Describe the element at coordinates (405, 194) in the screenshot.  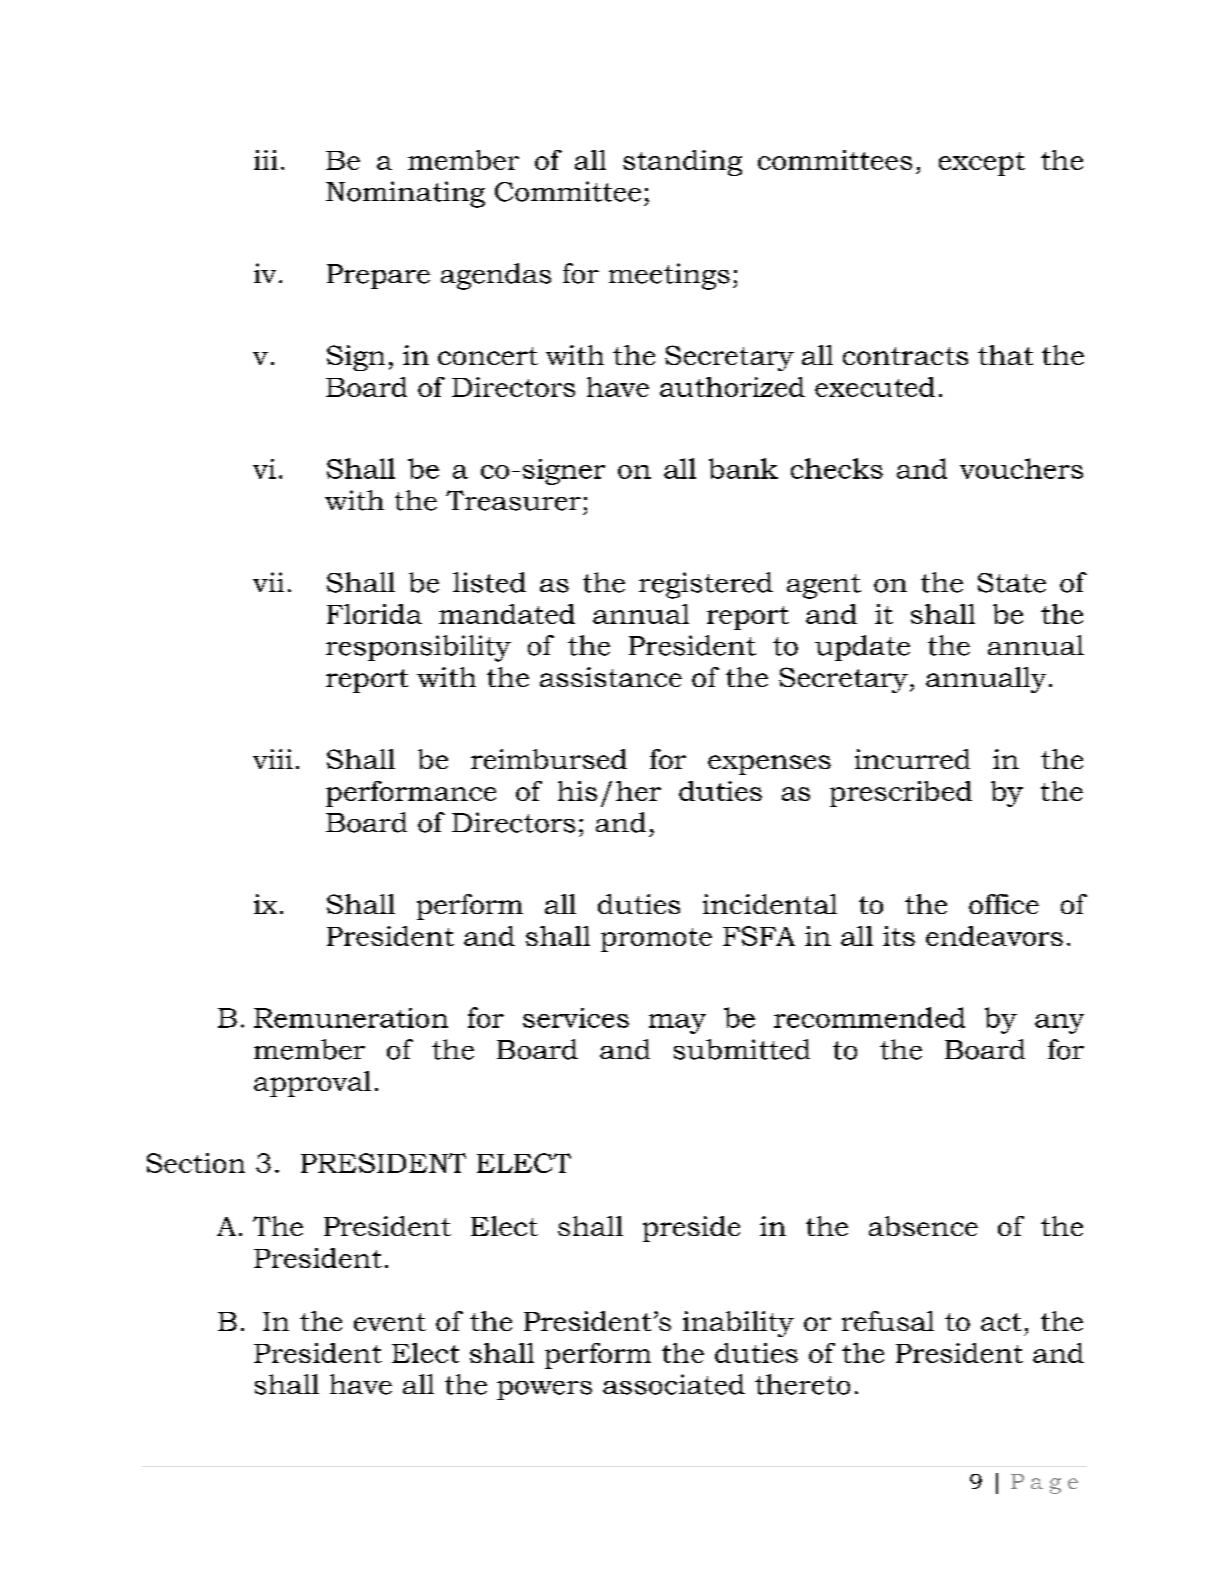
I see `Nominating` at that location.
